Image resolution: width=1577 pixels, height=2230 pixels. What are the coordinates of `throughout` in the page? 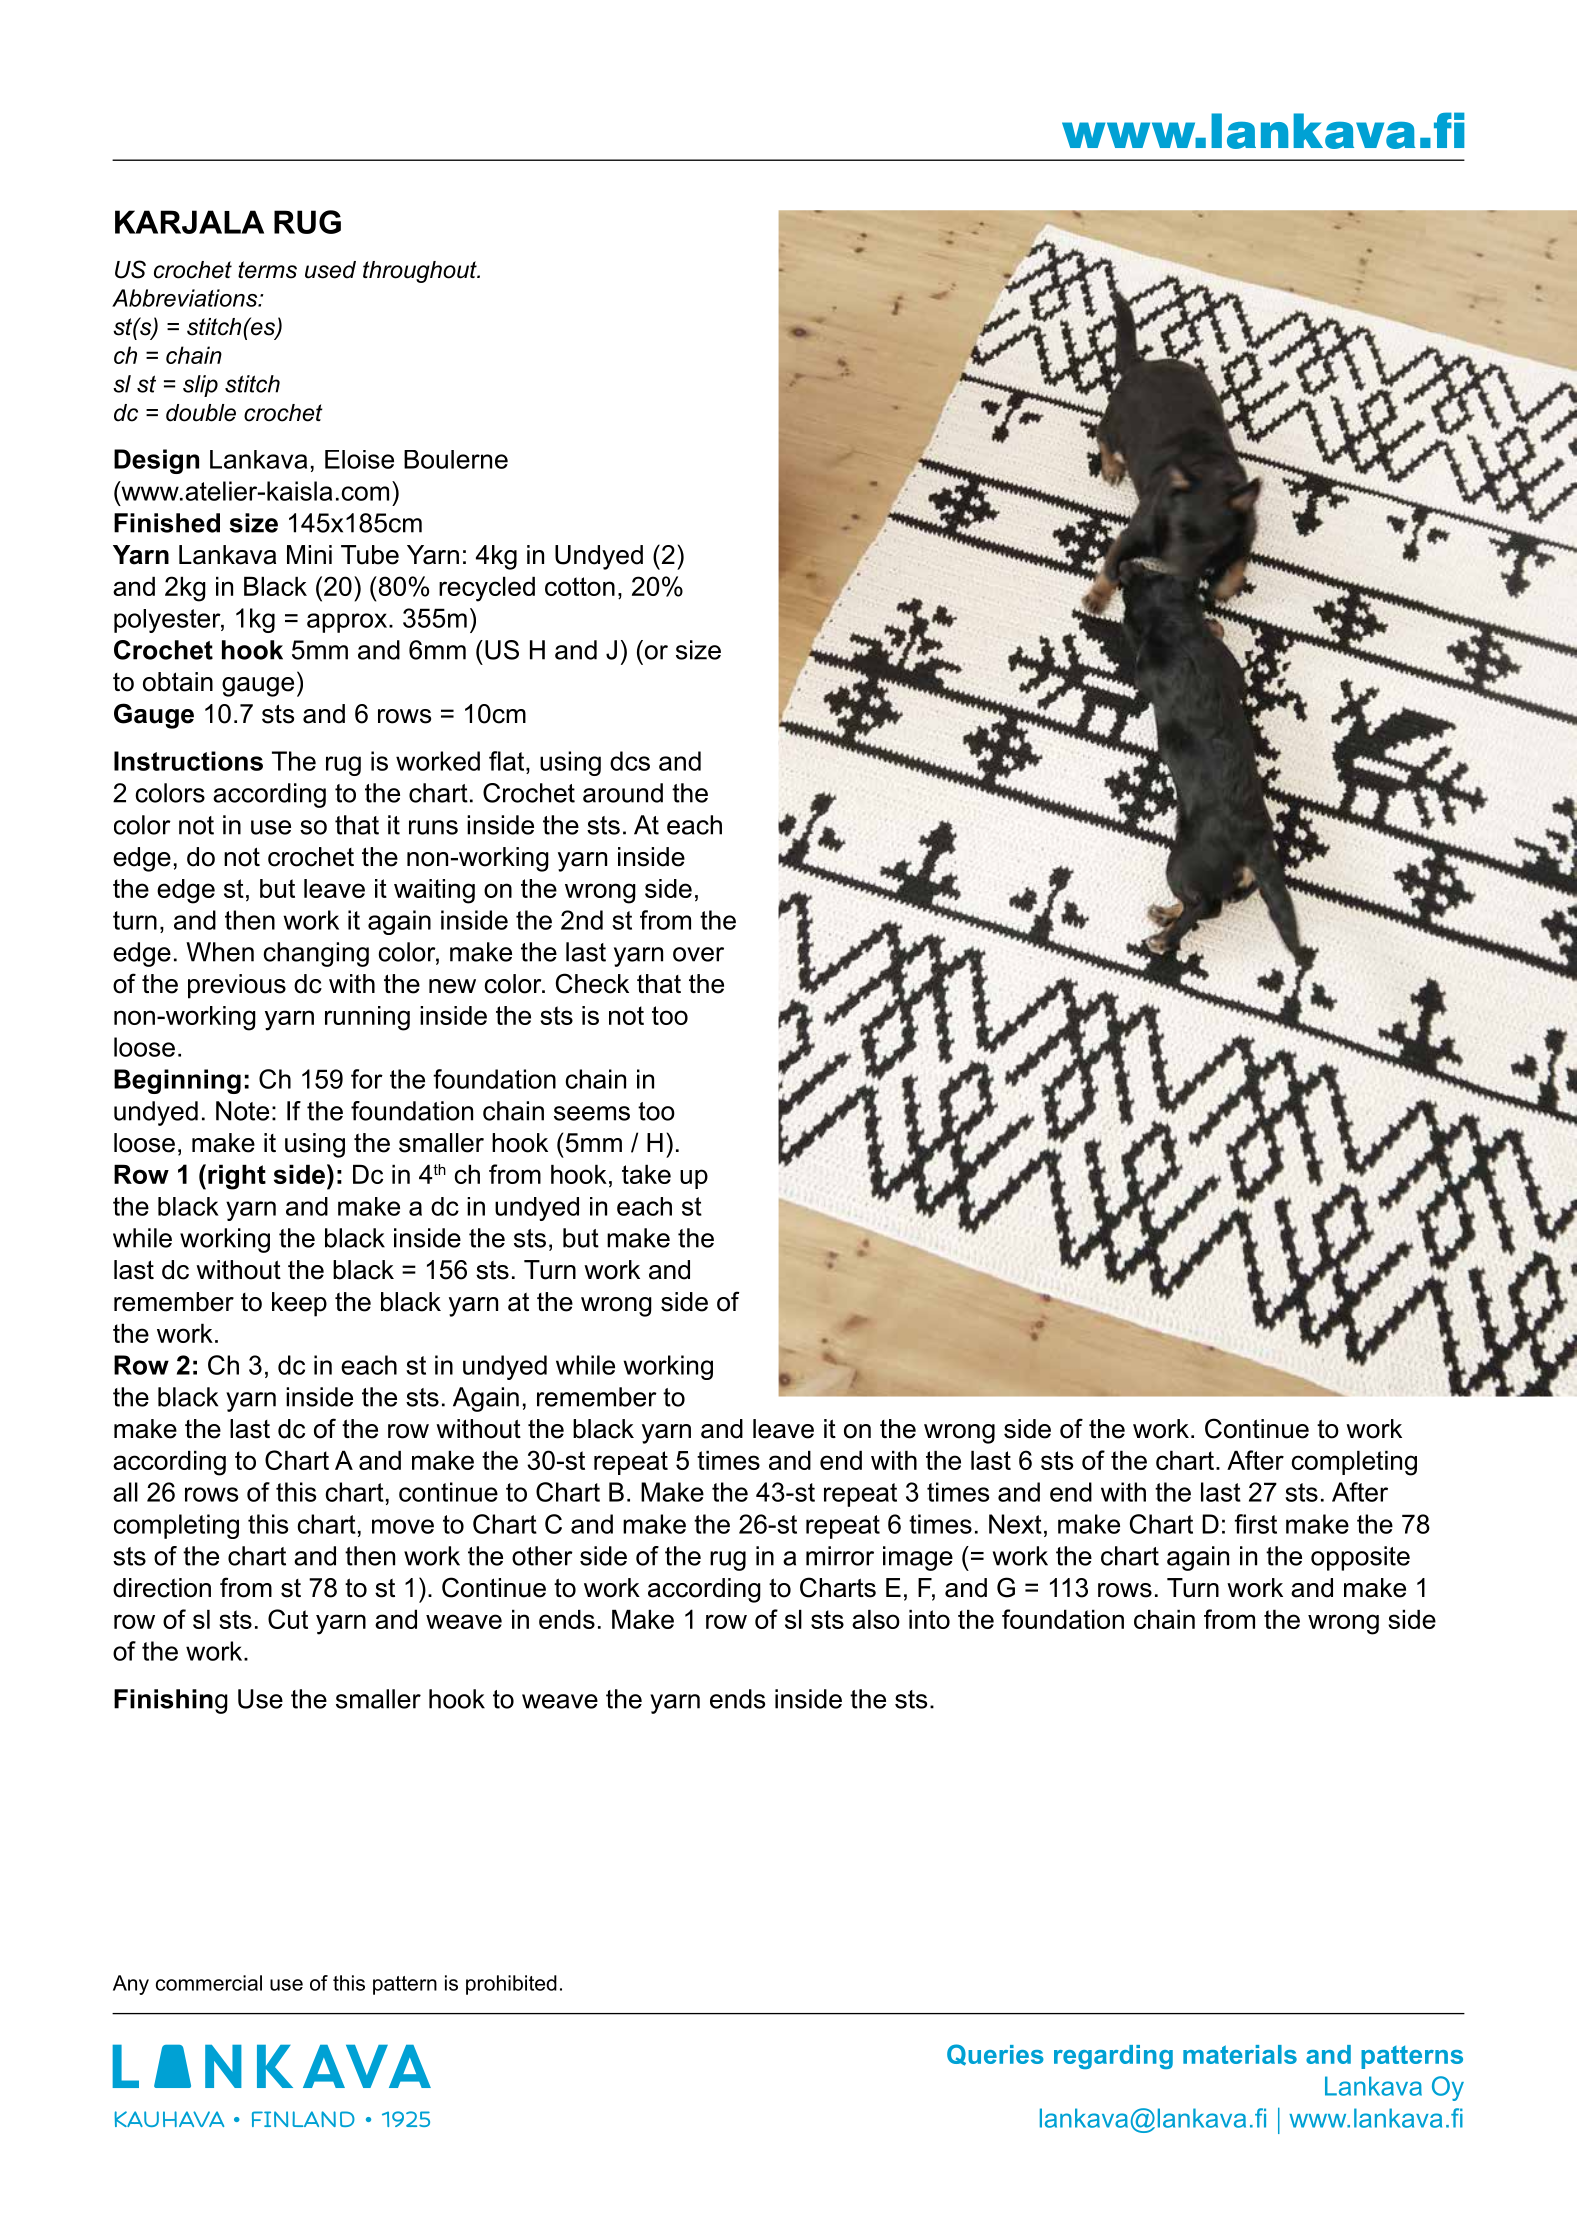 It's located at (421, 272).
